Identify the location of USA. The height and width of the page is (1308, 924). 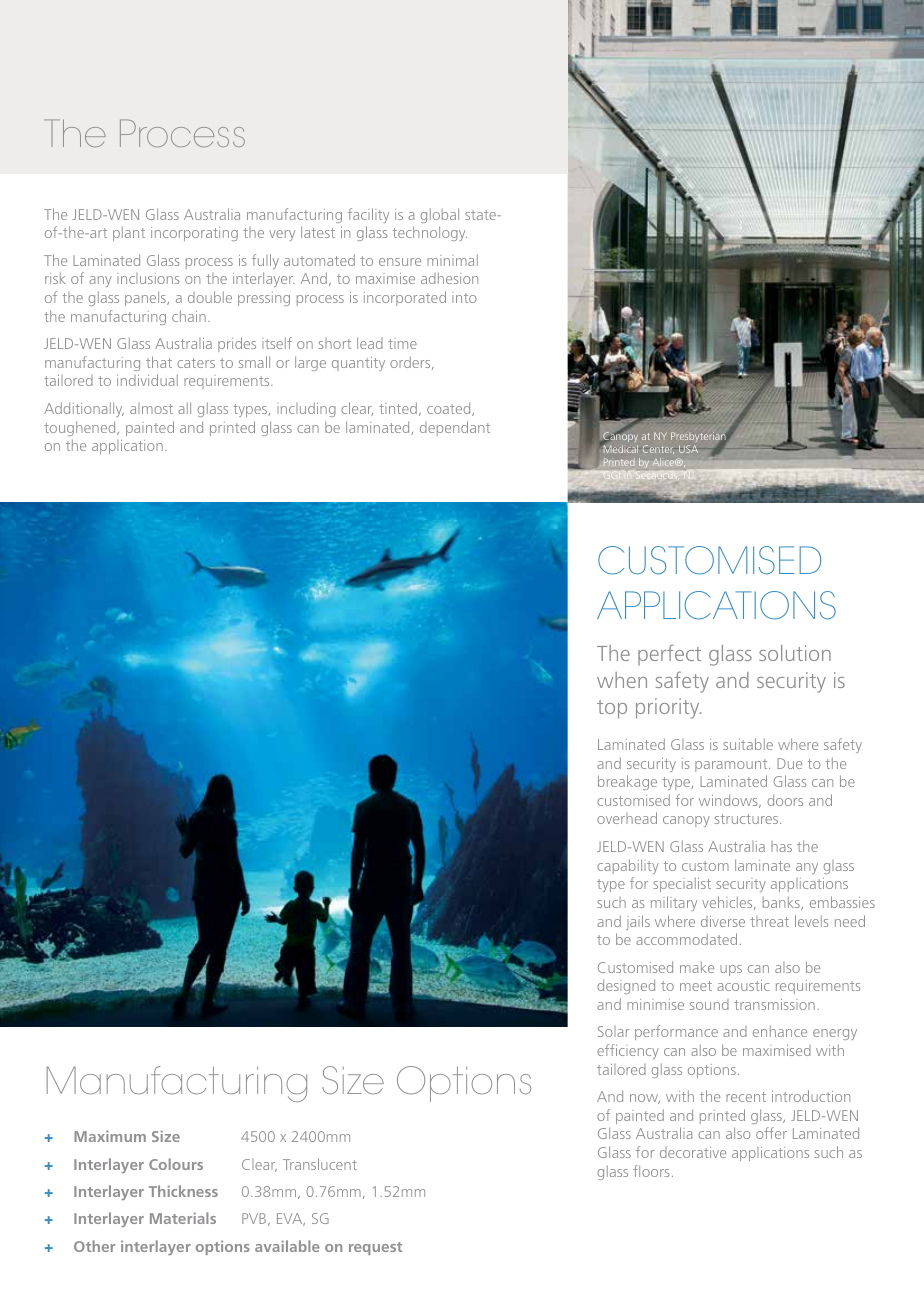
(688, 449).
